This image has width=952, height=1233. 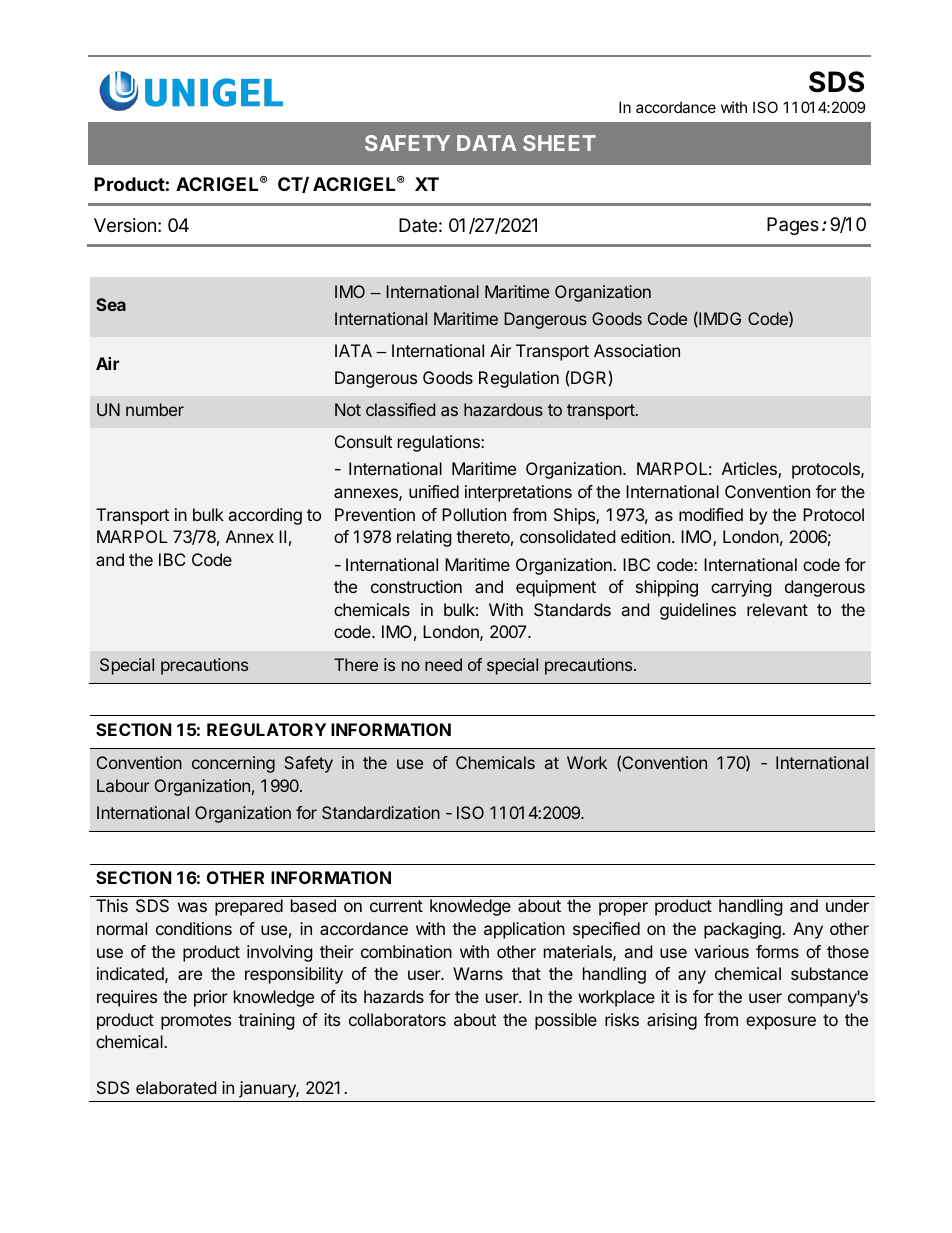 What do you see at coordinates (397, 1019) in the image?
I see `collaborators` at bounding box center [397, 1019].
